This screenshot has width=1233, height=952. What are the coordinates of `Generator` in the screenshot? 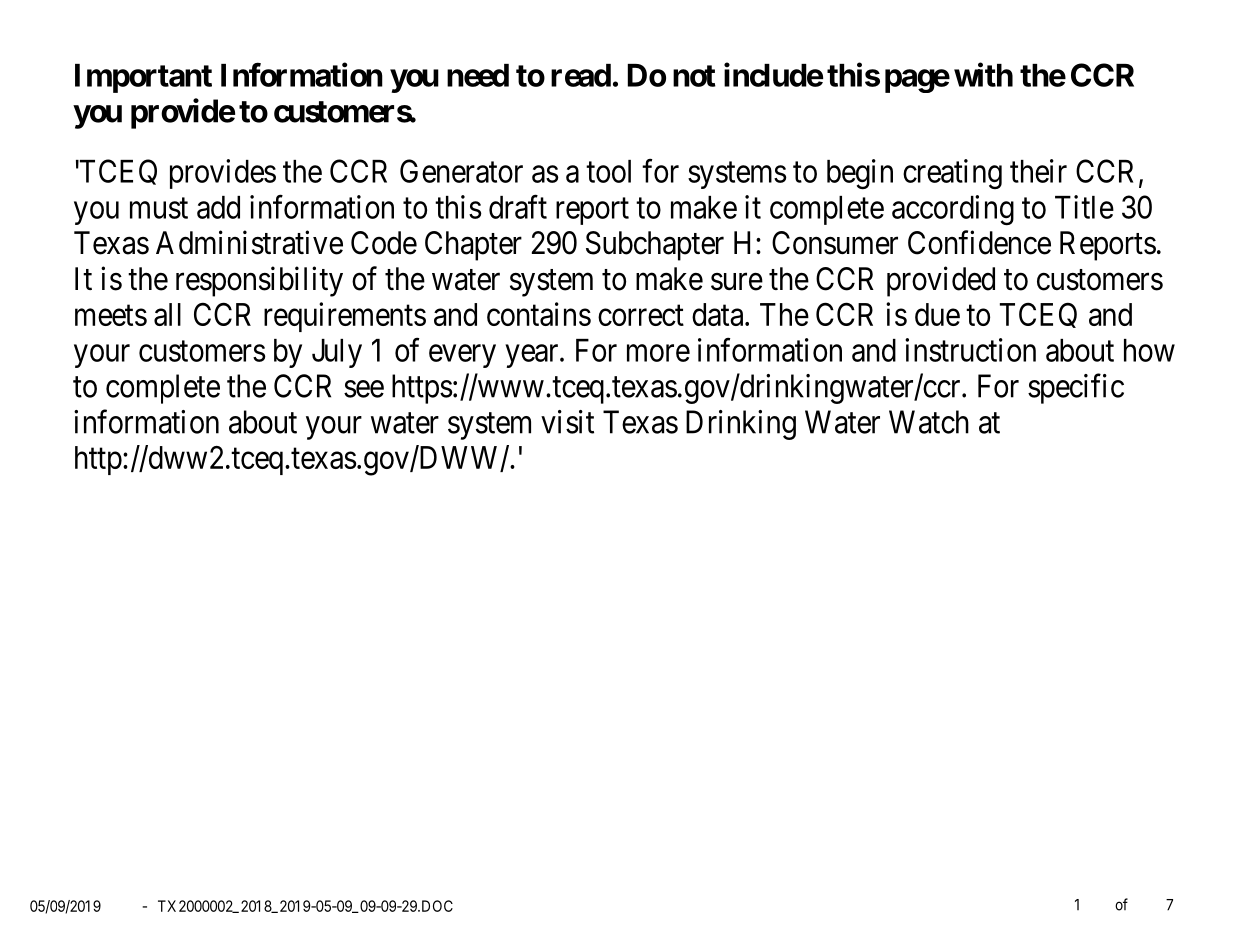 It's located at (461, 171).
